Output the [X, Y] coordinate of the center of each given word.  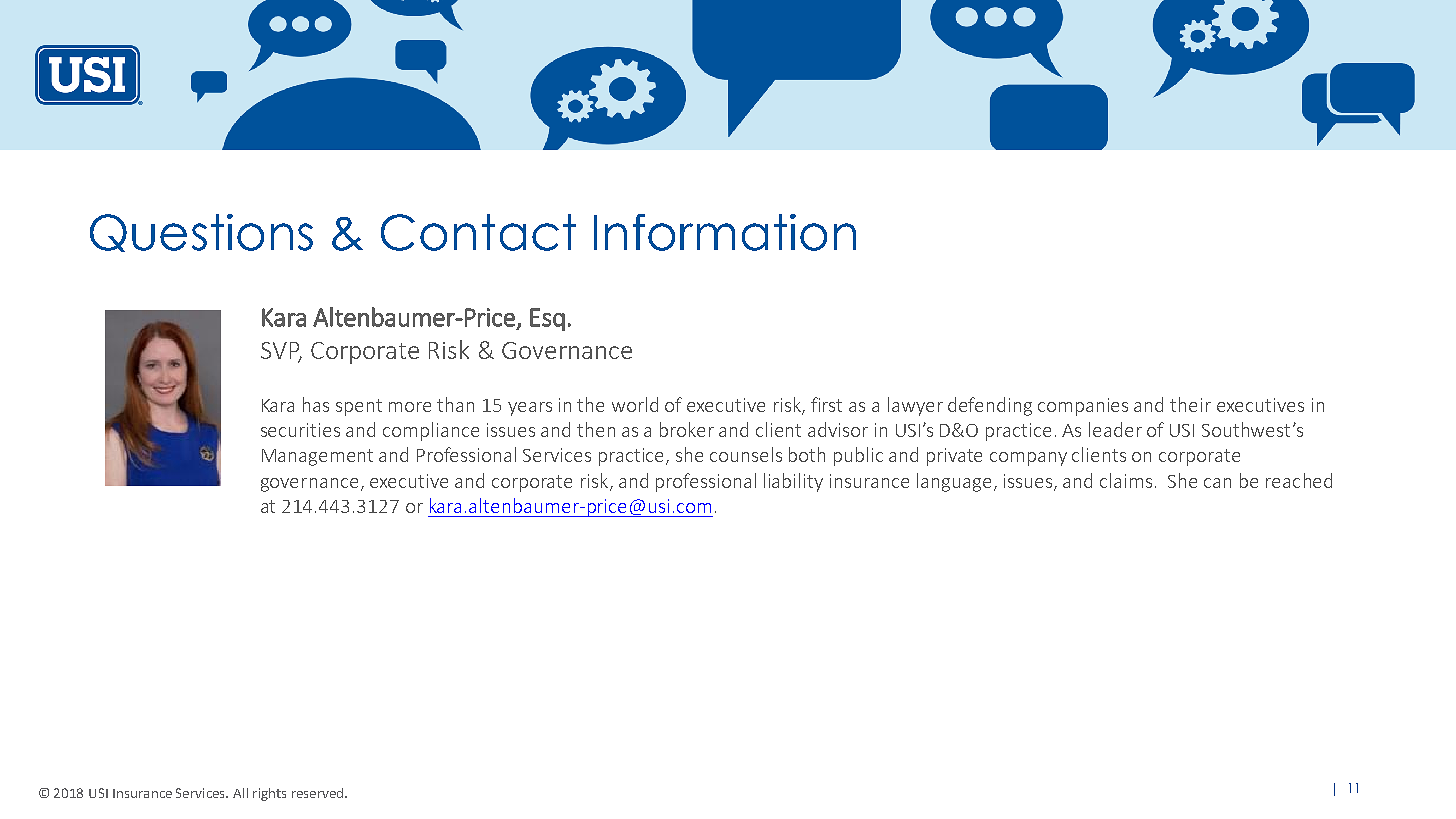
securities [300, 430]
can [1217, 483]
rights [269, 794]
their [1190, 404]
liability [793, 482]
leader [1115, 429]
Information [725, 232]
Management [317, 457]
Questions [201, 233]
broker [687, 429]
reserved [317, 793]
